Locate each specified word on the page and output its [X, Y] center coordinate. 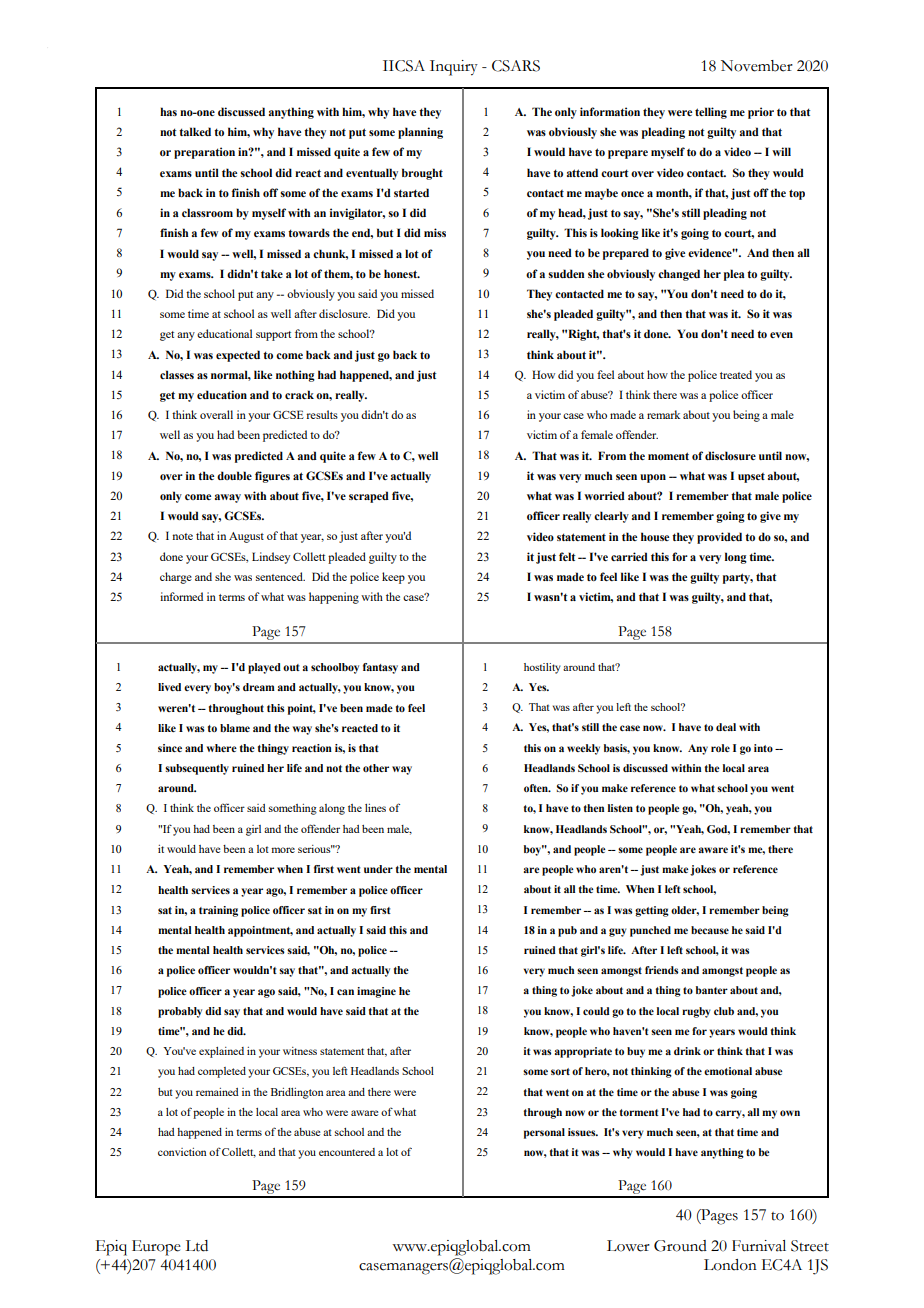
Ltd [196, 1246]
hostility [542, 668]
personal [544, 1133]
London [730, 1265]
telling [711, 113]
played [264, 668]
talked [195, 131]
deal [726, 727]
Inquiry [454, 68]
